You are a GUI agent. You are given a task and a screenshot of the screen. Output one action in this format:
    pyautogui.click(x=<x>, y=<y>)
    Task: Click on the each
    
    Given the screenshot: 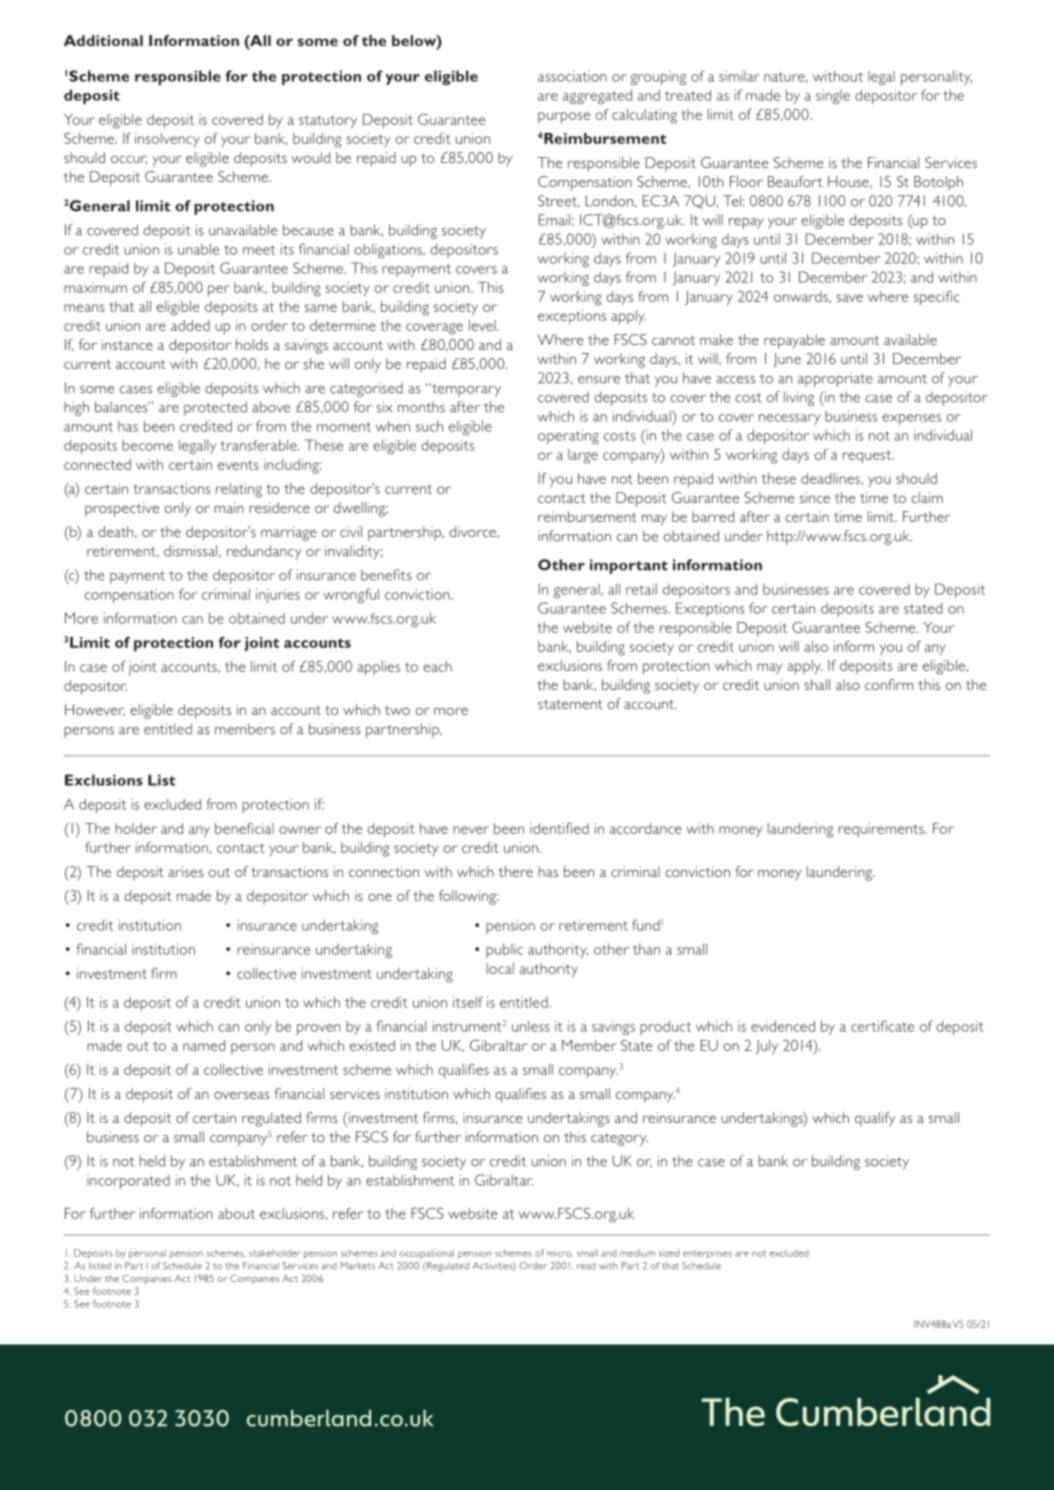 What is the action you would take?
    pyautogui.click(x=437, y=666)
